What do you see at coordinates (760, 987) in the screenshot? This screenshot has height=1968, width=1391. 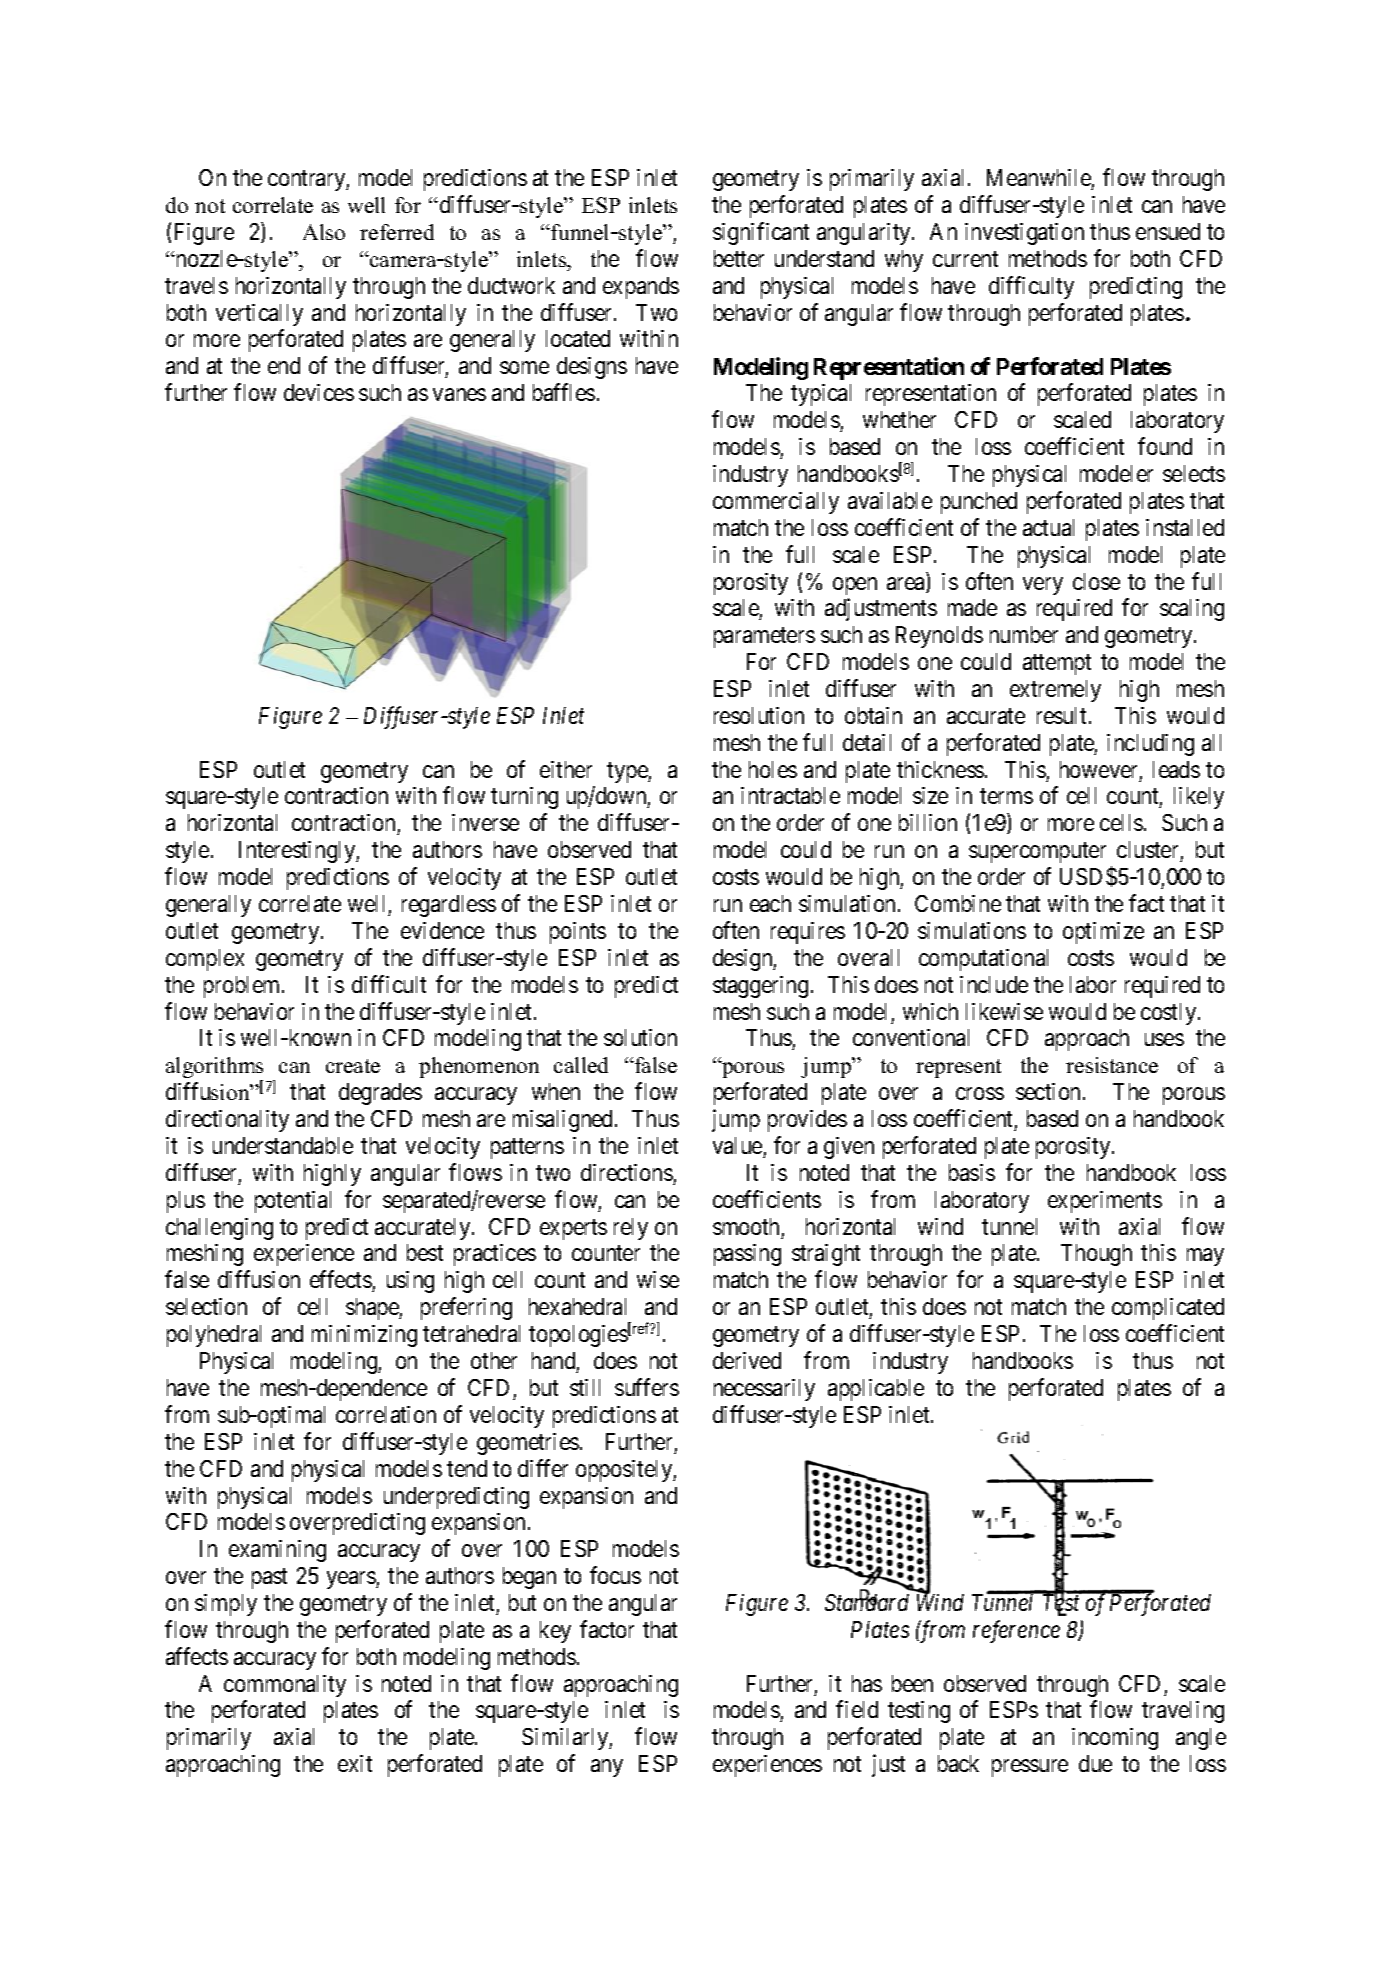 I see `staggering` at bounding box center [760, 987].
